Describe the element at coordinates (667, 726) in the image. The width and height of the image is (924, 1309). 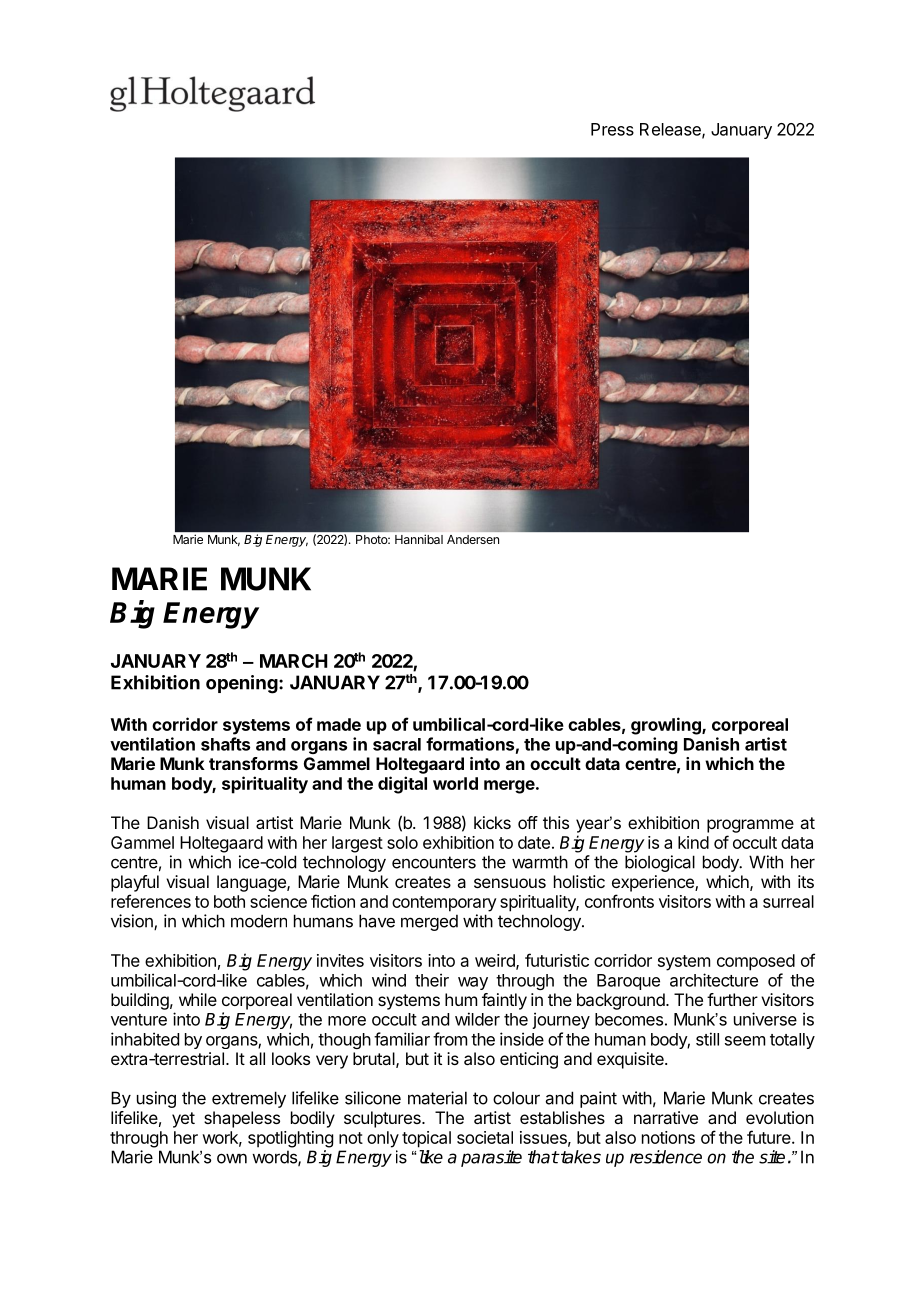
I see `growling` at that location.
